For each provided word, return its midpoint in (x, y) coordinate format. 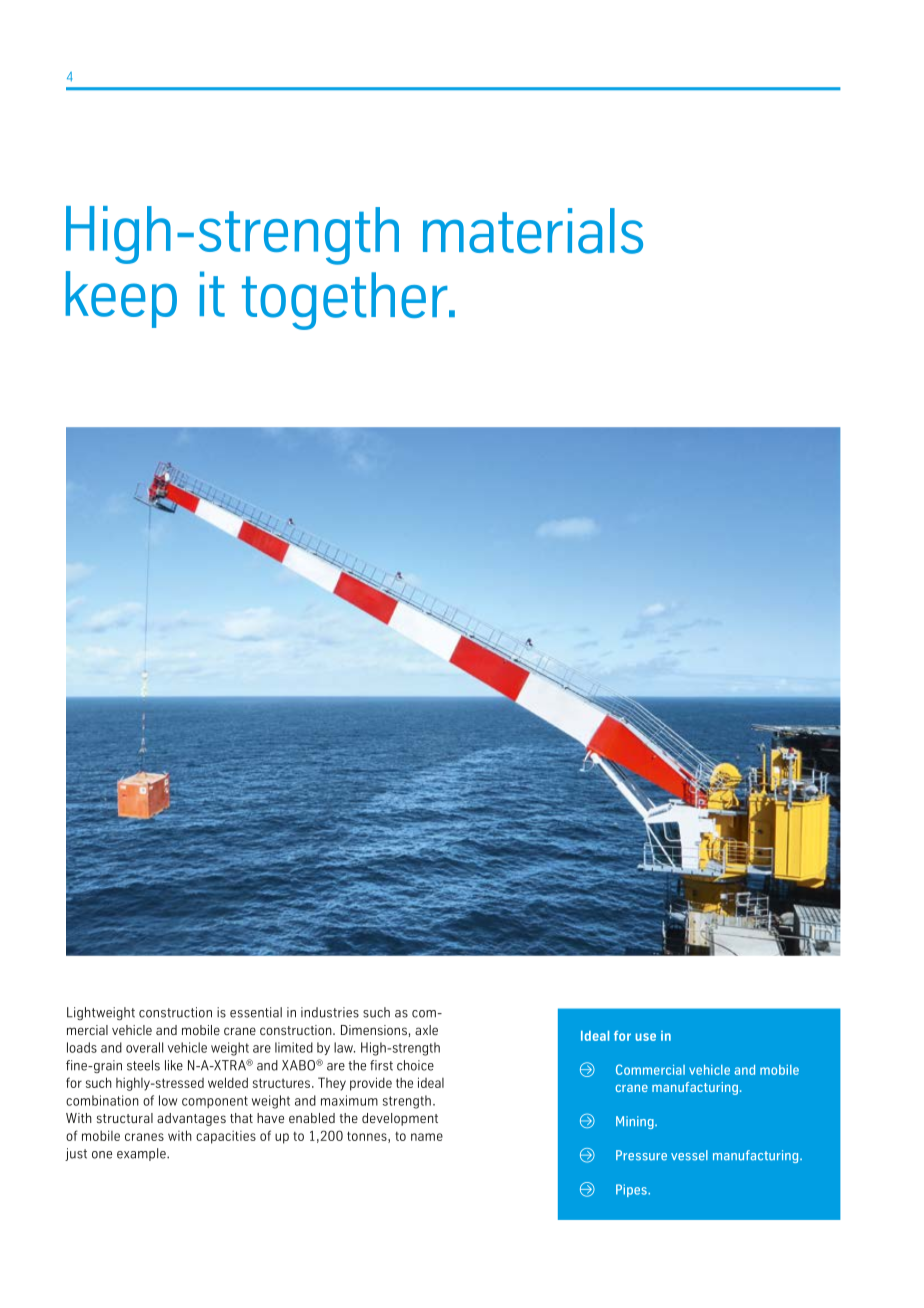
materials (533, 231)
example (142, 1154)
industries (330, 1012)
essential (256, 1012)
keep (121, 299)
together (346, 301)
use (645, 1037)
